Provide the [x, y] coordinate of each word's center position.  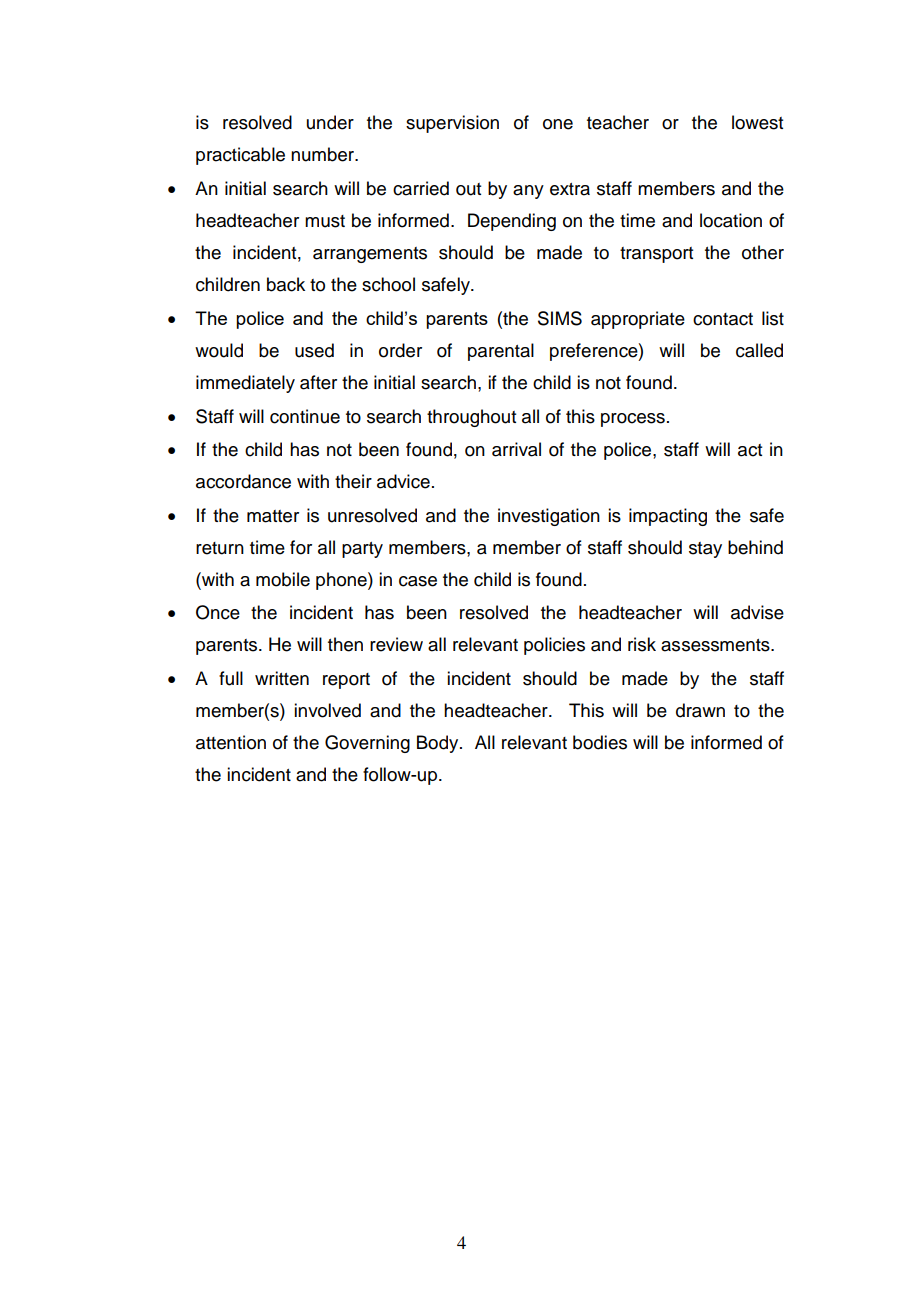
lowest [757, 122]
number [323, 154]
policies [554, 646]
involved [327, 710]
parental [501, 352]
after [318, 382]
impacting [668, 517]
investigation [549, 517]
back [286, 284]
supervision [452, 124]
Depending [512, 222]
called [759, 350]
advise [757, 612]
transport [656, 255]
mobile [283, 579]
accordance [243, 481]
